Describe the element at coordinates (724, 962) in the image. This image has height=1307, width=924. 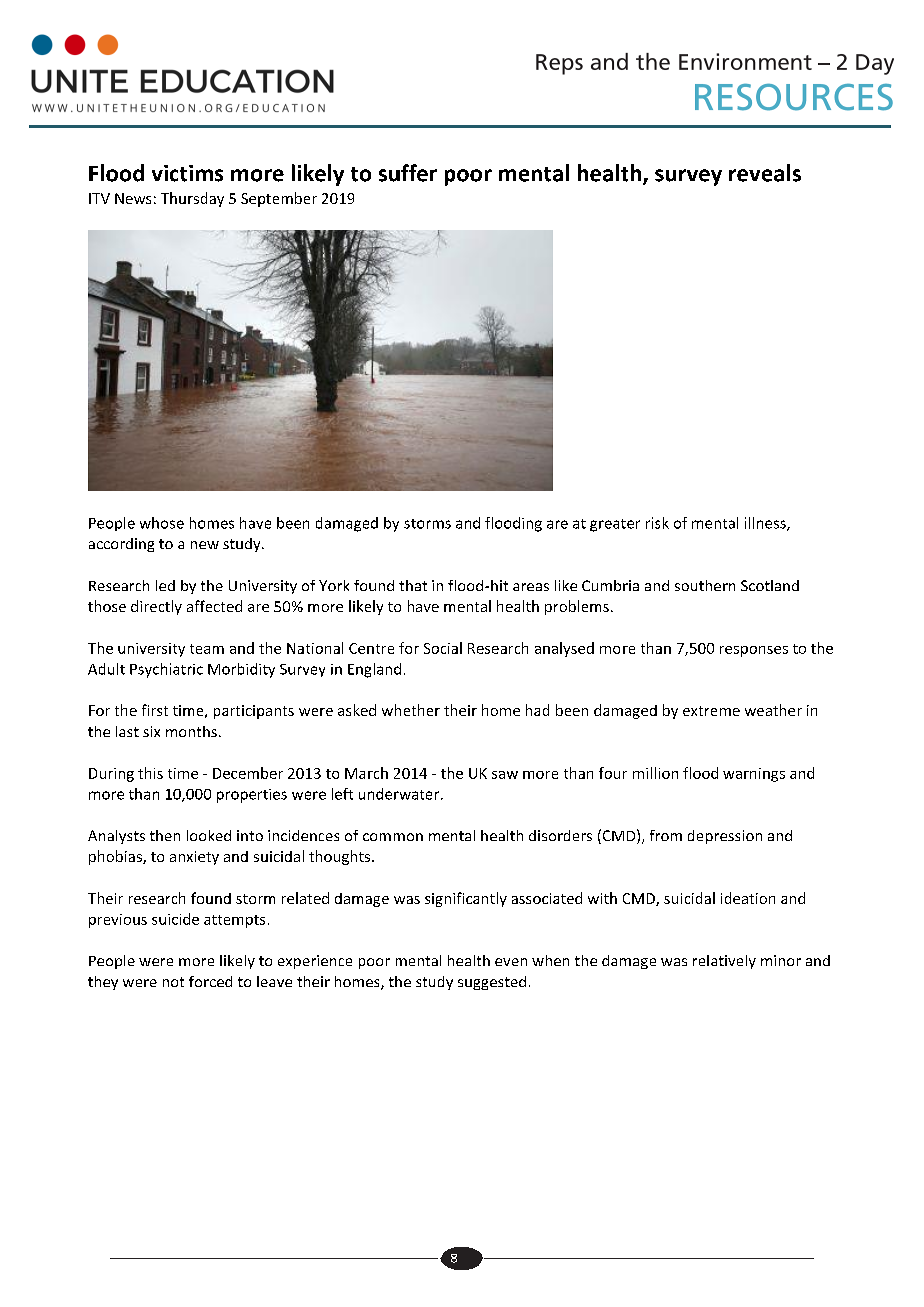
I see `relatively` at that location.
